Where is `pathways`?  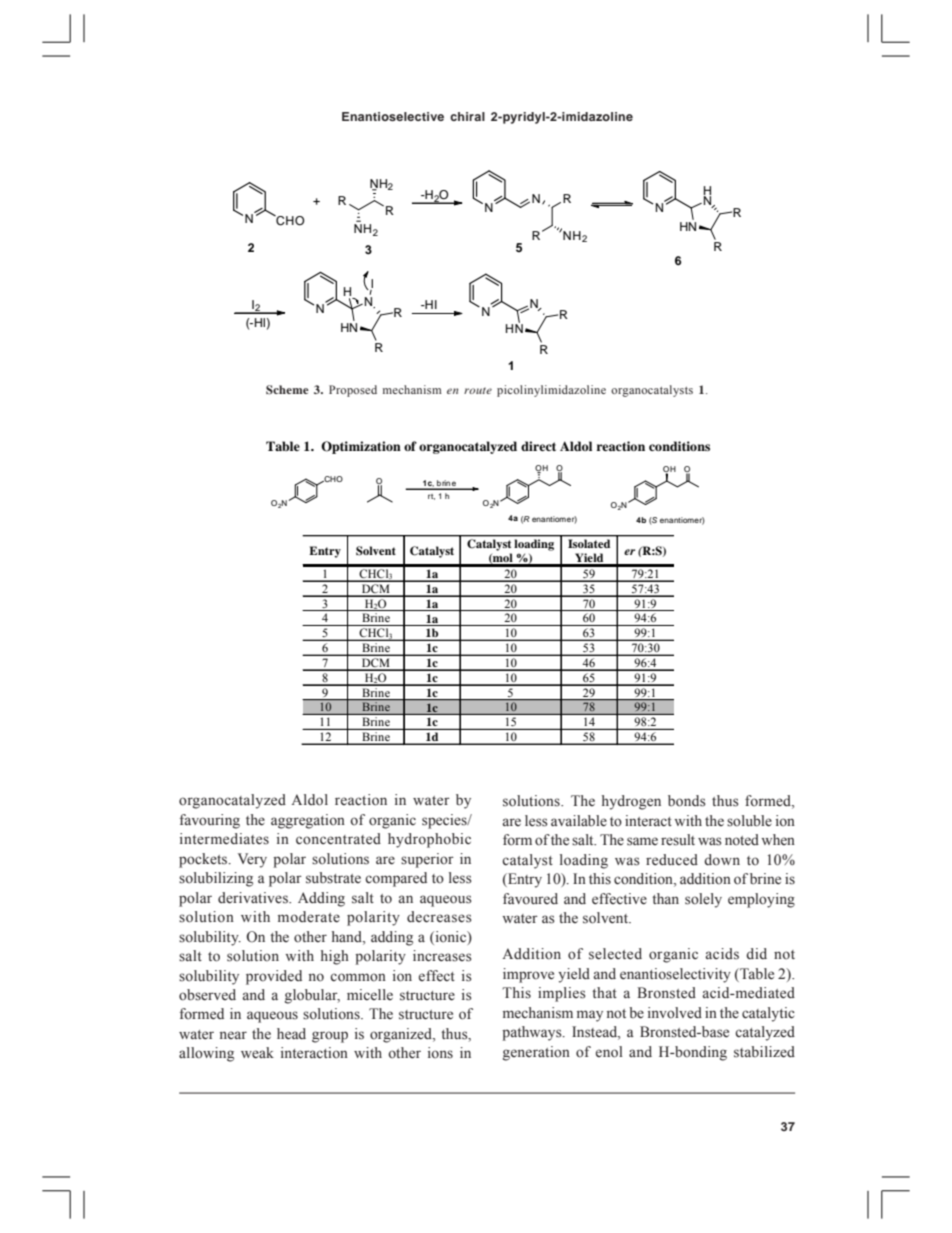 pathways is located at coordinates (533, 1033).
